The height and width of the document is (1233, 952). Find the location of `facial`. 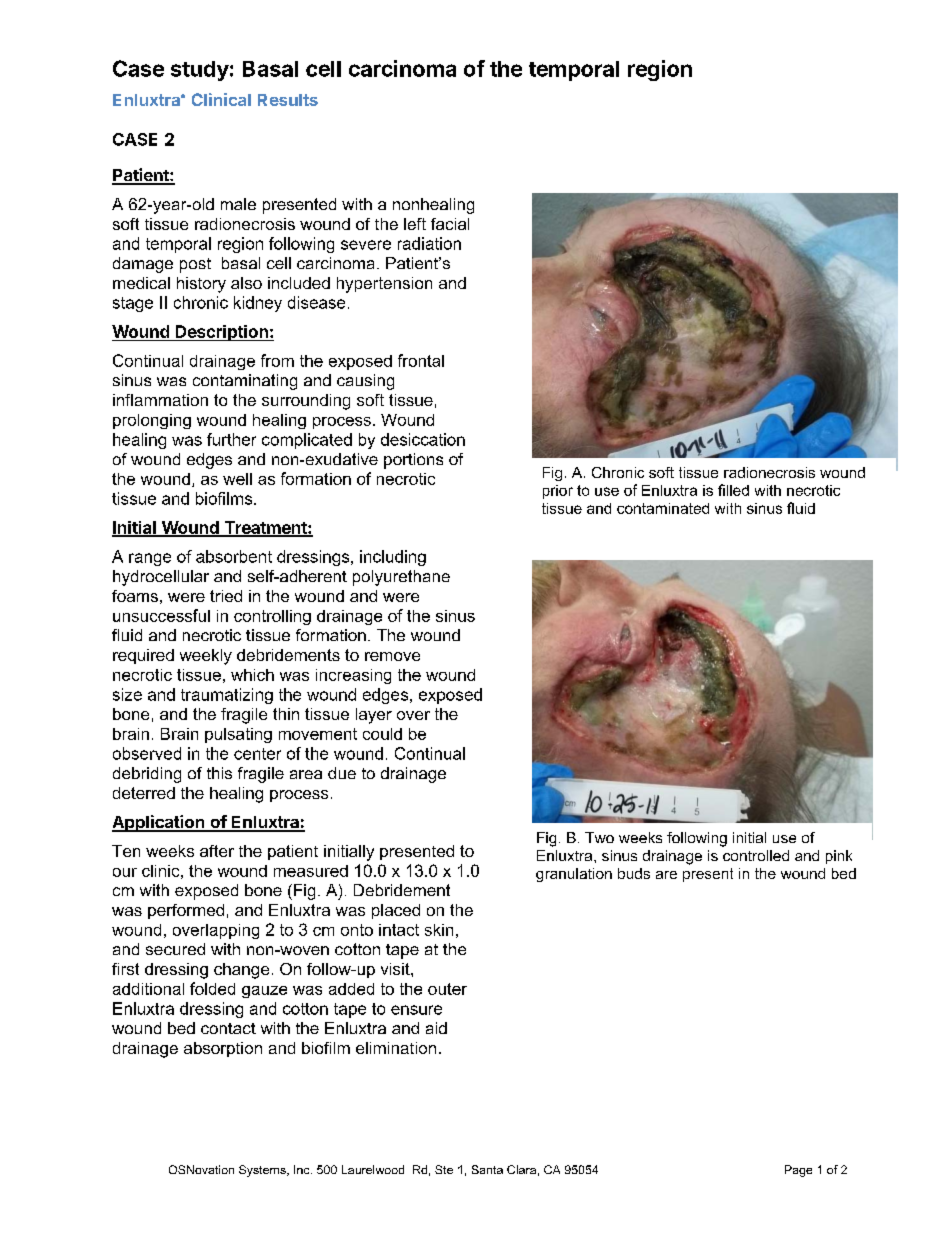

facial is located at coordinates (450, 224).
